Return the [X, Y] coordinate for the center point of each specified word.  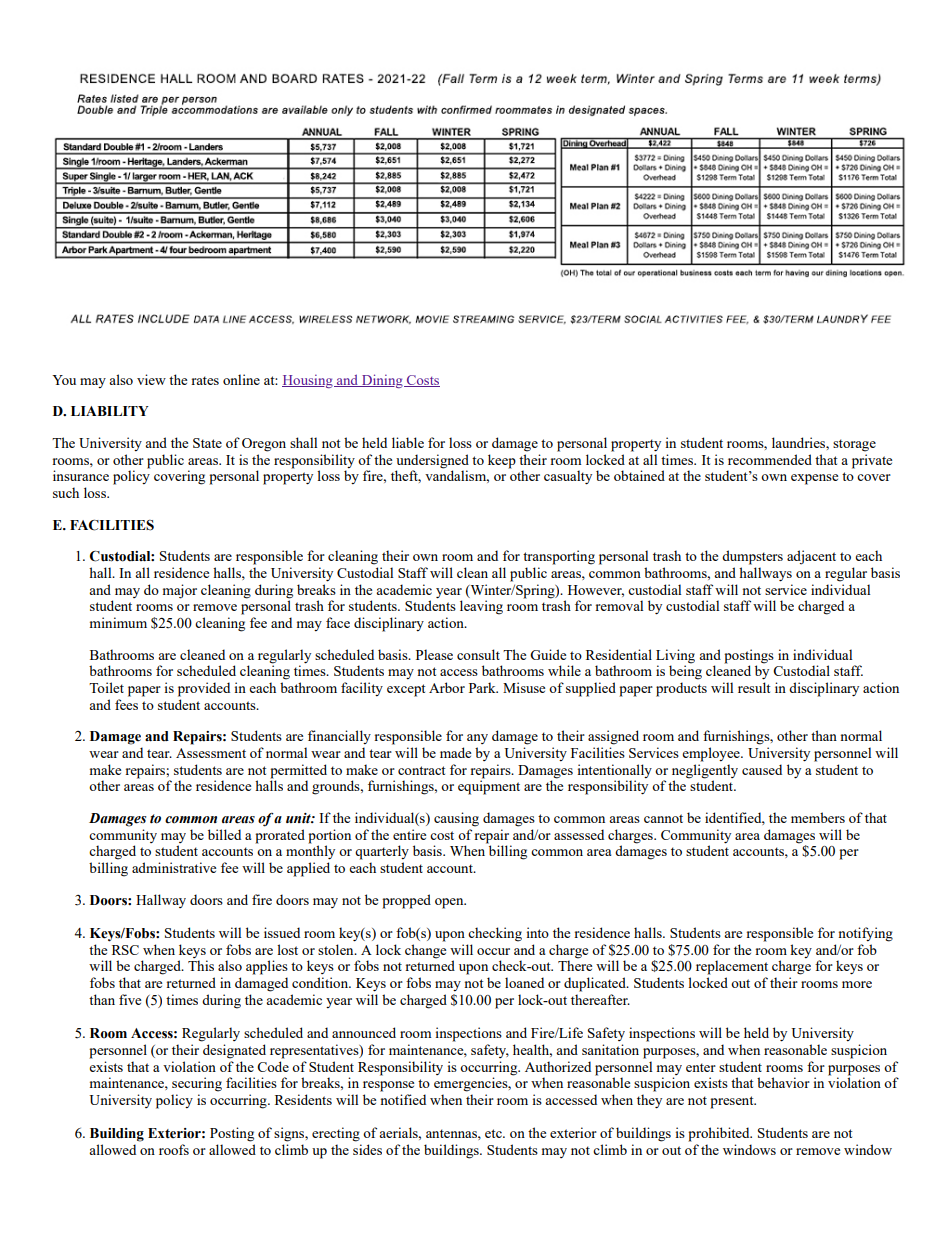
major [180, 591]
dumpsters [752, 557]
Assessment [211, 753]
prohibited [720, 1134]
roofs [174, 1149]
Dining [382, 381]
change [425, 951]
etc [494, 1133]
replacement [732, 967]
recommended [770, 459]
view [151, 379]
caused [762, 769]
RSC [125, 950]
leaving [481, 607]
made [455, 752]
